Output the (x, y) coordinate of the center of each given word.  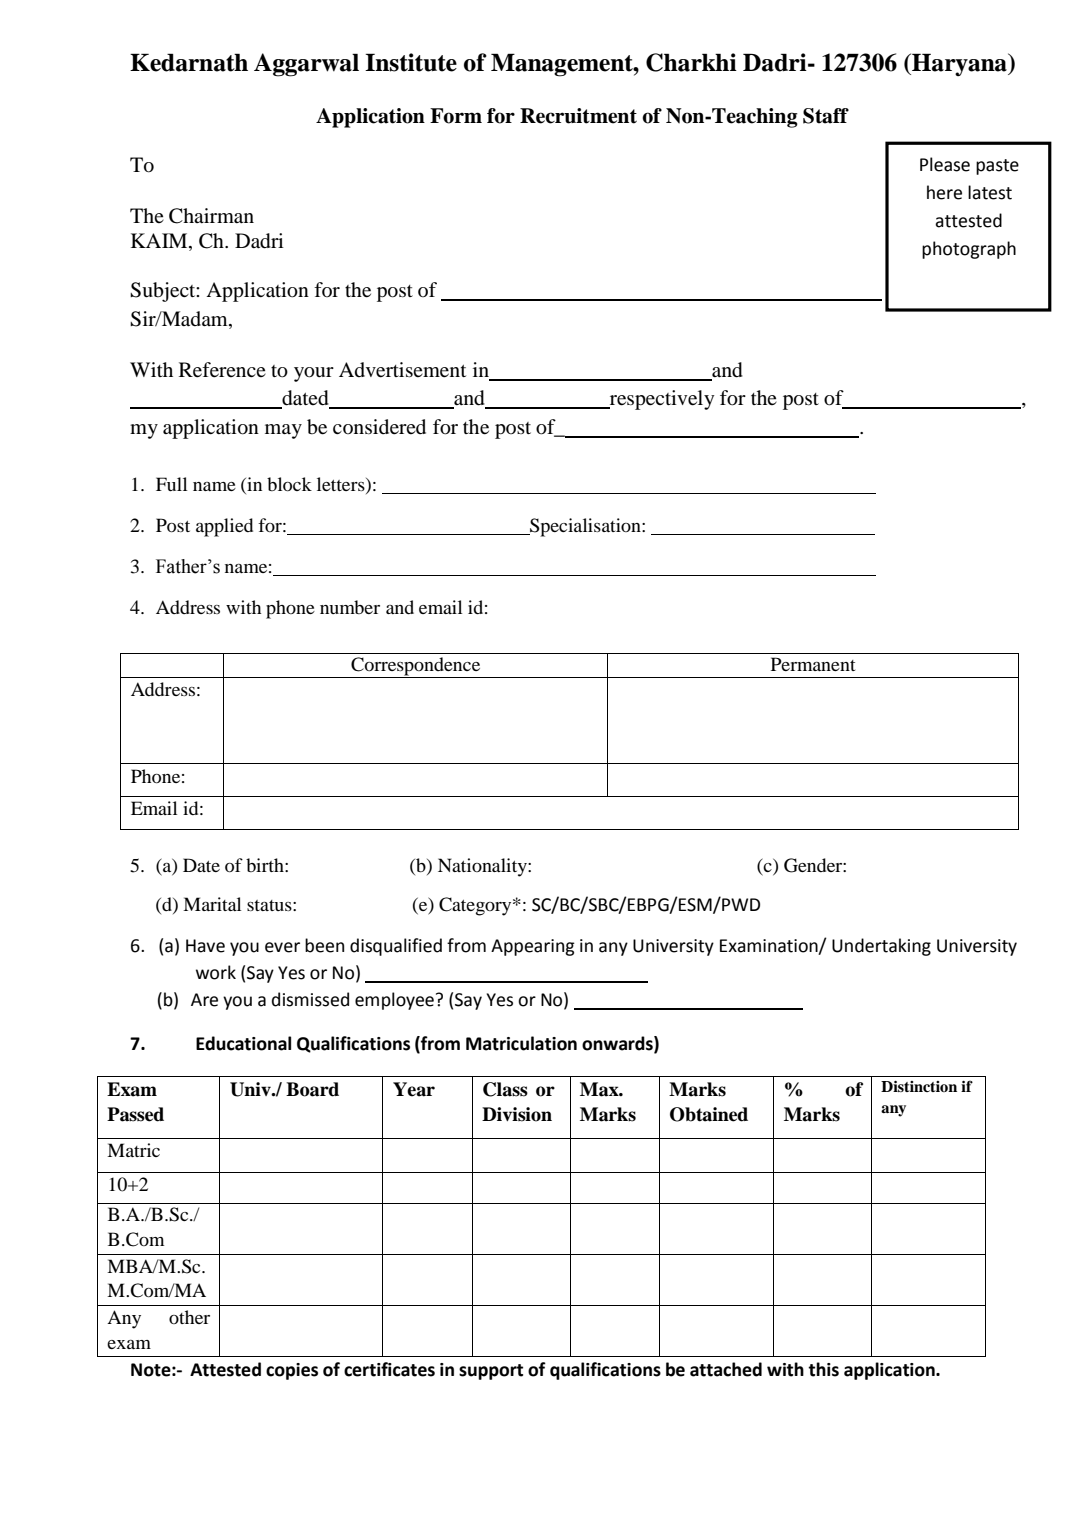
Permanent (813, 664)
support (491, 1372)
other (189, 1317)
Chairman (211, 216)
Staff (826, 116)
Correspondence (416, 667)
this (823, 1369)
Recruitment (578, 116)
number (350, 607)
